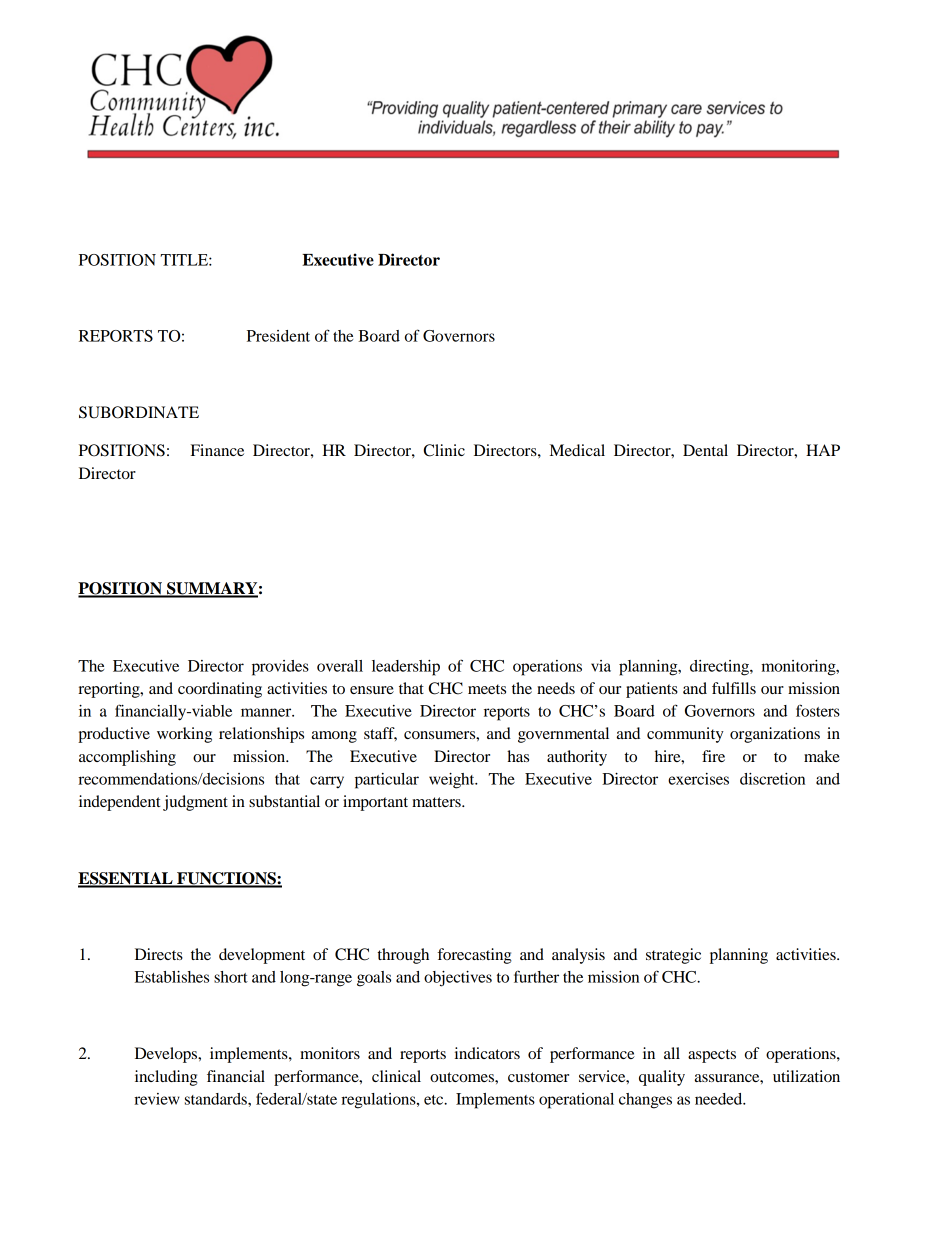  What do you see at coordinates (775, 735) in the document?
I see `organizations` at bounding box center [775, 735].
